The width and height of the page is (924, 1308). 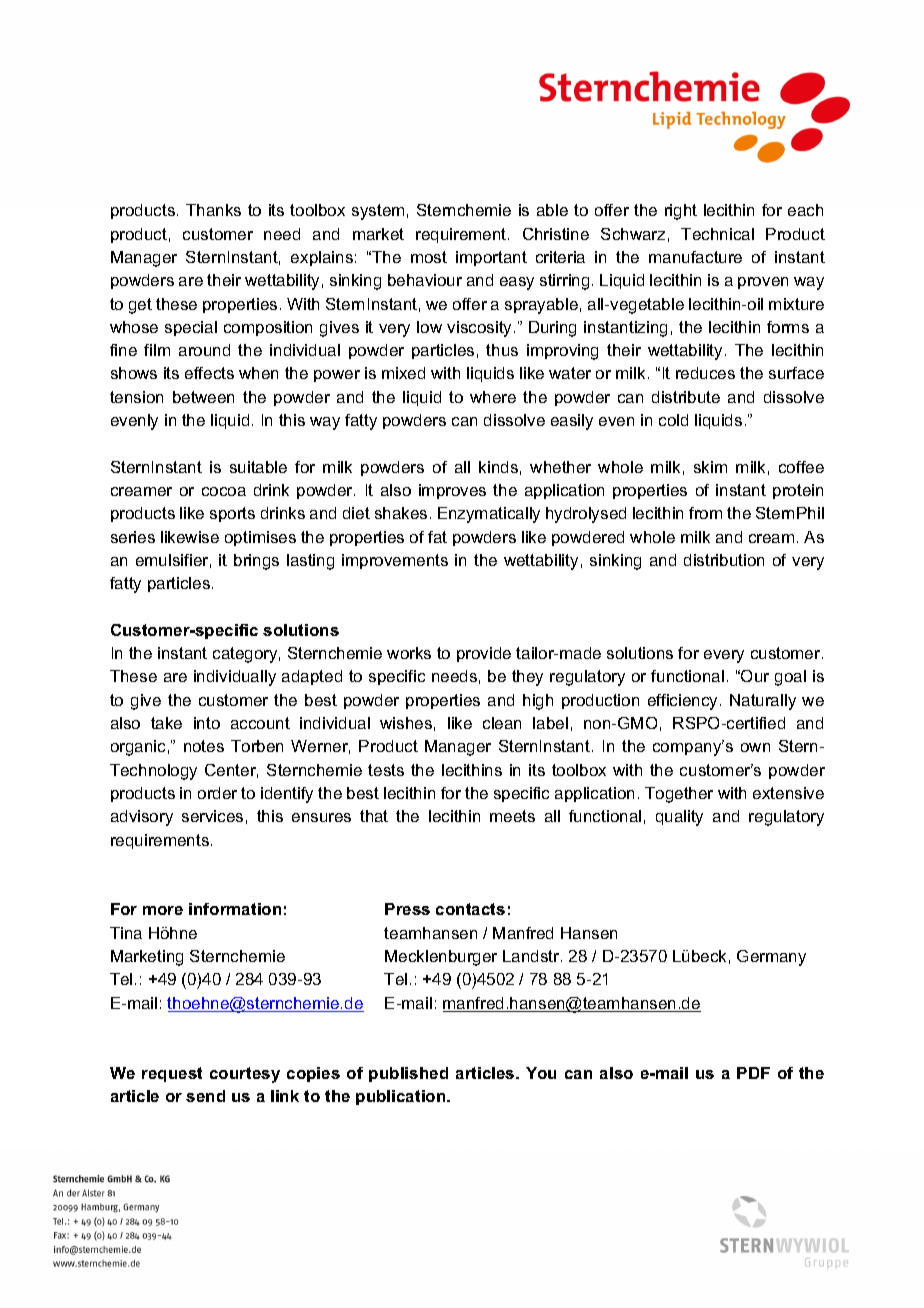 What do you see at coordinates (213, 210) in the page?
I see `Thanks` at bounding box center [213, 210].
